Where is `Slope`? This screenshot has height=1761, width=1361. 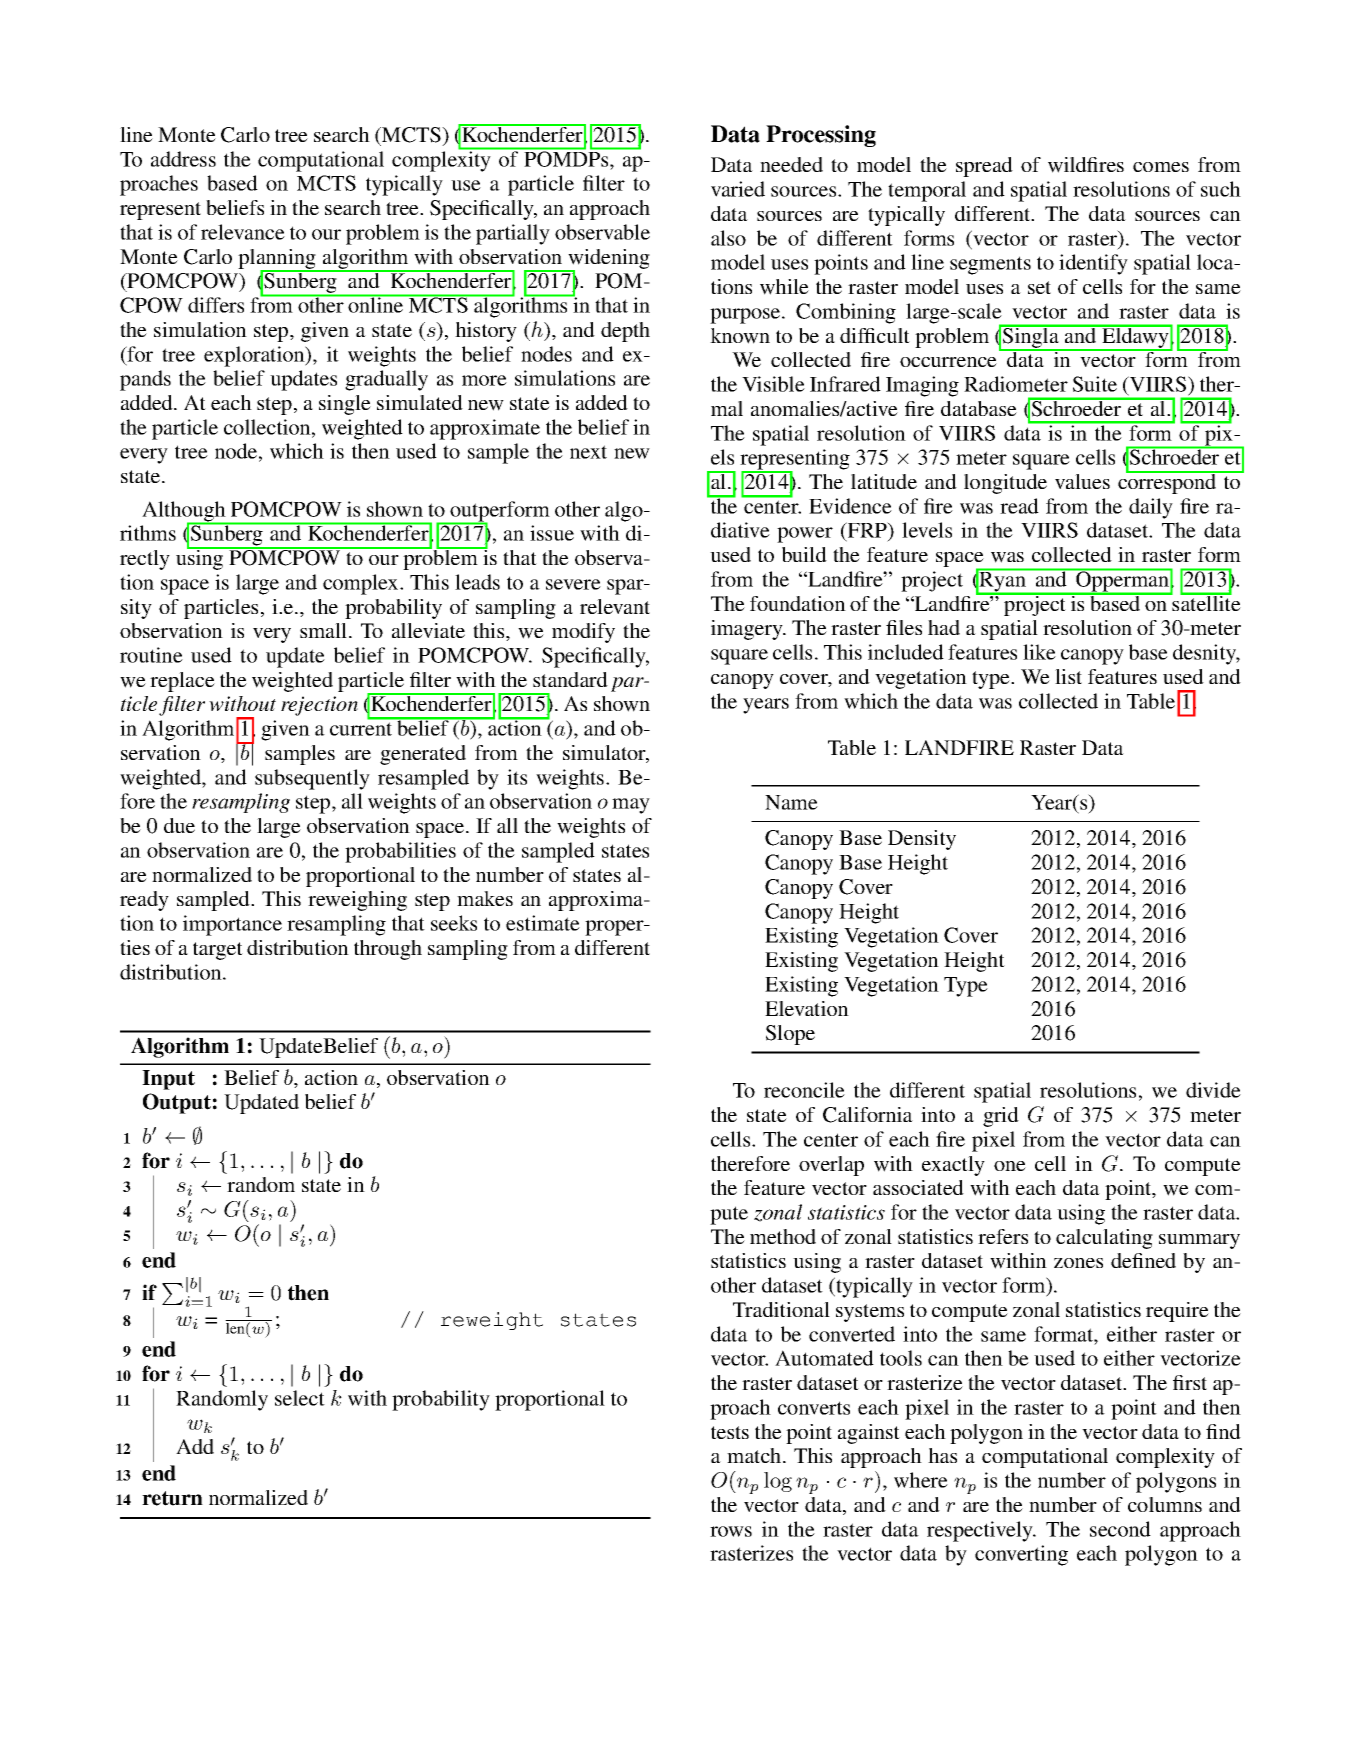
Slope is located at coordinates (790, 1035).
